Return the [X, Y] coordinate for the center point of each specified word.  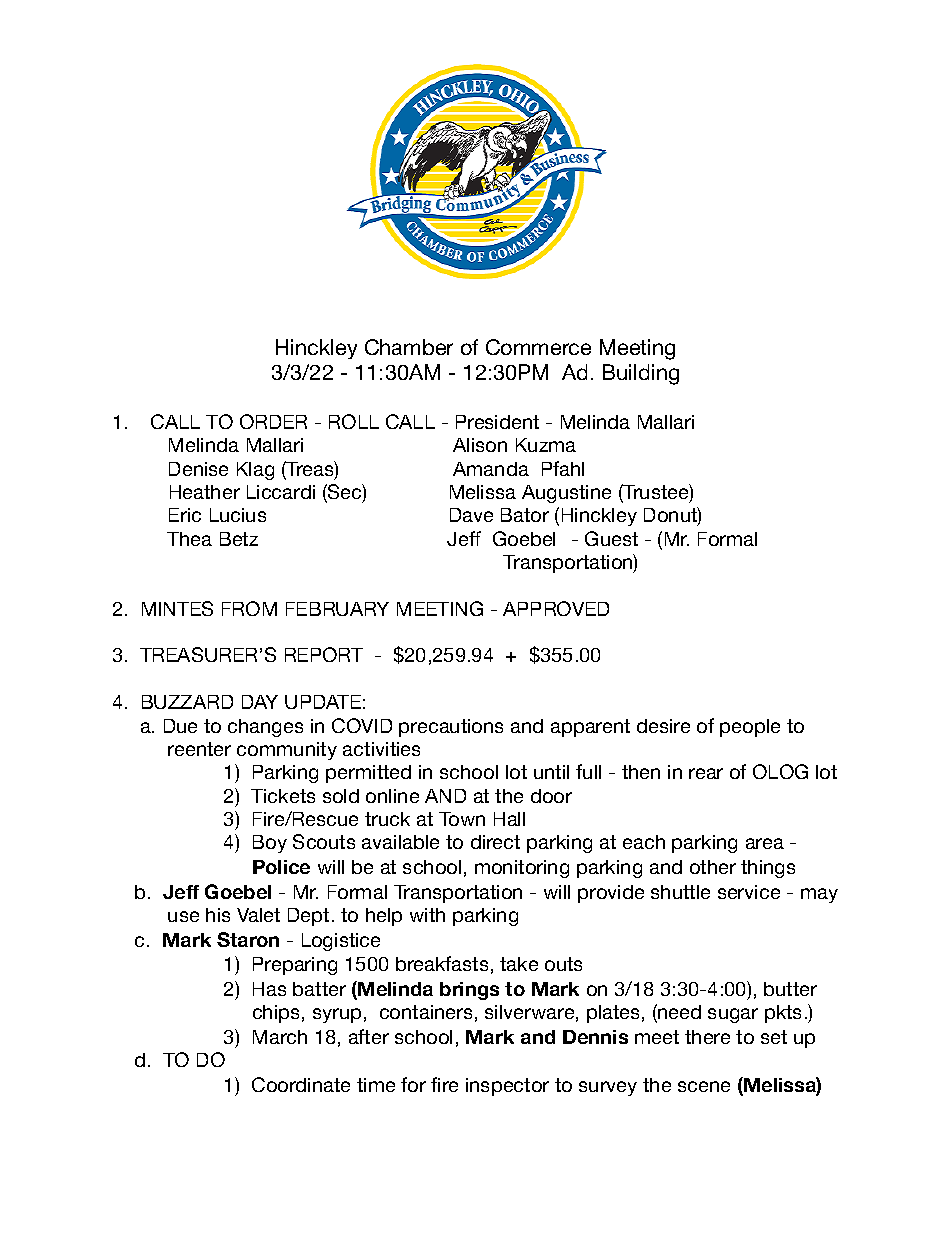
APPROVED [556, 608]
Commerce [538, 347]
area [765, 843]
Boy [270, 844]
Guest [611, 538]
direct [495, 842]
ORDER [273, 421]
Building [641, 374]
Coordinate [301, 1084]
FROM [249, 608]
